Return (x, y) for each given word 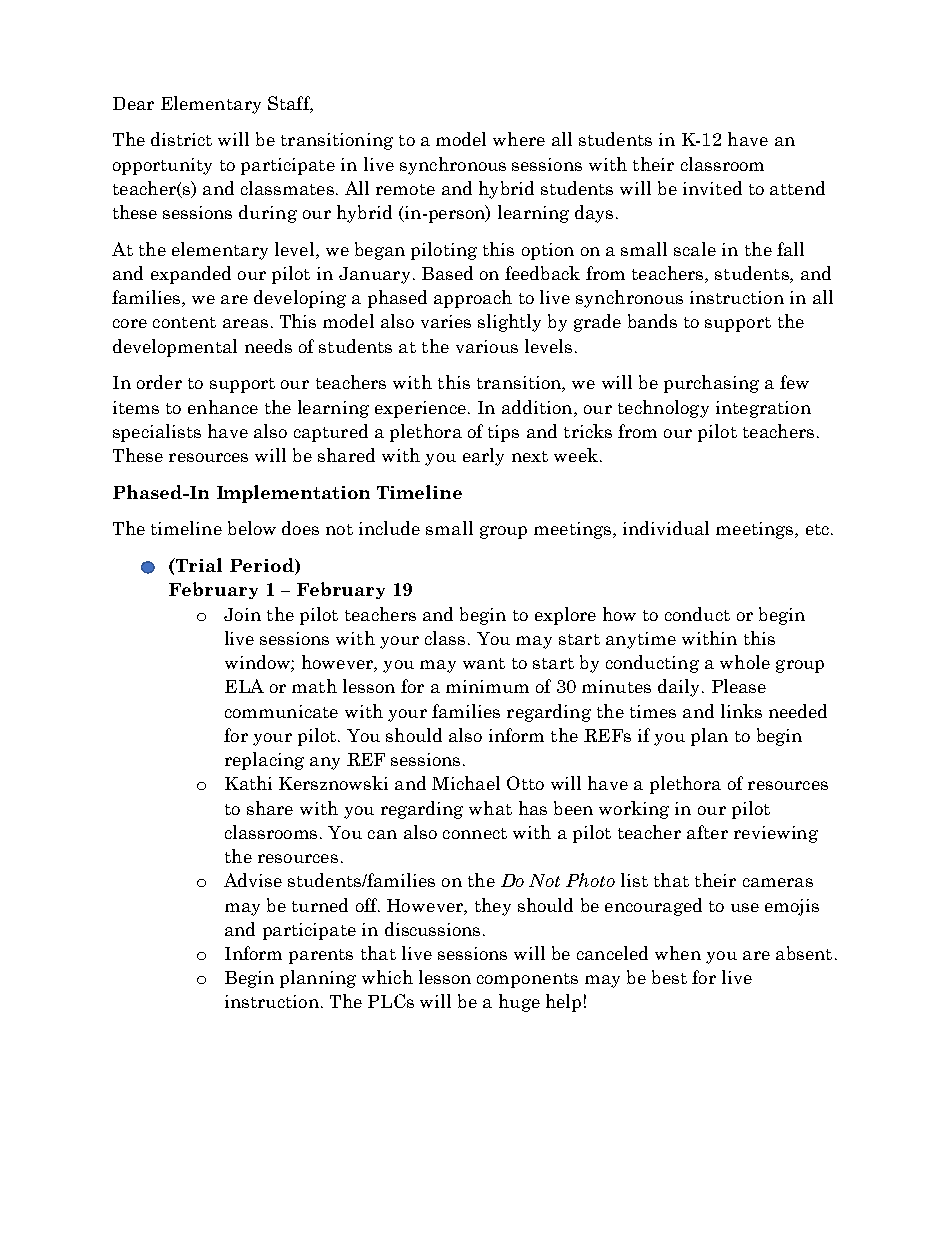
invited (712, 188)
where (519, 139)
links (741, 711)
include (389, 528)
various (487, 346)
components (527, 980)
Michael (466, 783)
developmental (175, 348)
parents (321, 956)
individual (666, 528)
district (181, 139)
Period (263, 566)
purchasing (711, 384)
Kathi (248, 783)
